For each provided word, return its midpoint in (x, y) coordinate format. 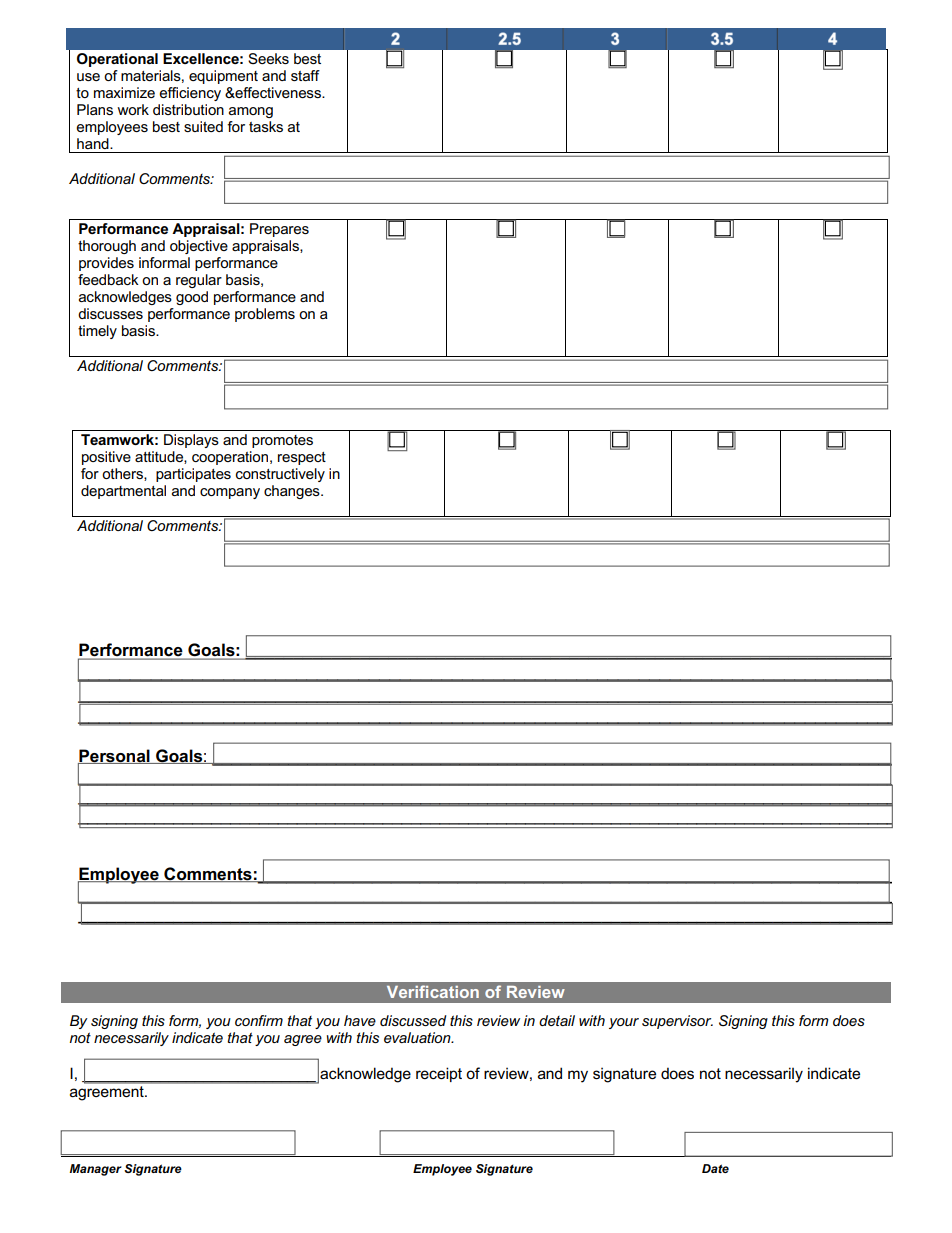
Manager (96, 1170)
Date (715, 1168)
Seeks (268, 58)
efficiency (190, 94)
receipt (439, 1074)
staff (305, 75)
